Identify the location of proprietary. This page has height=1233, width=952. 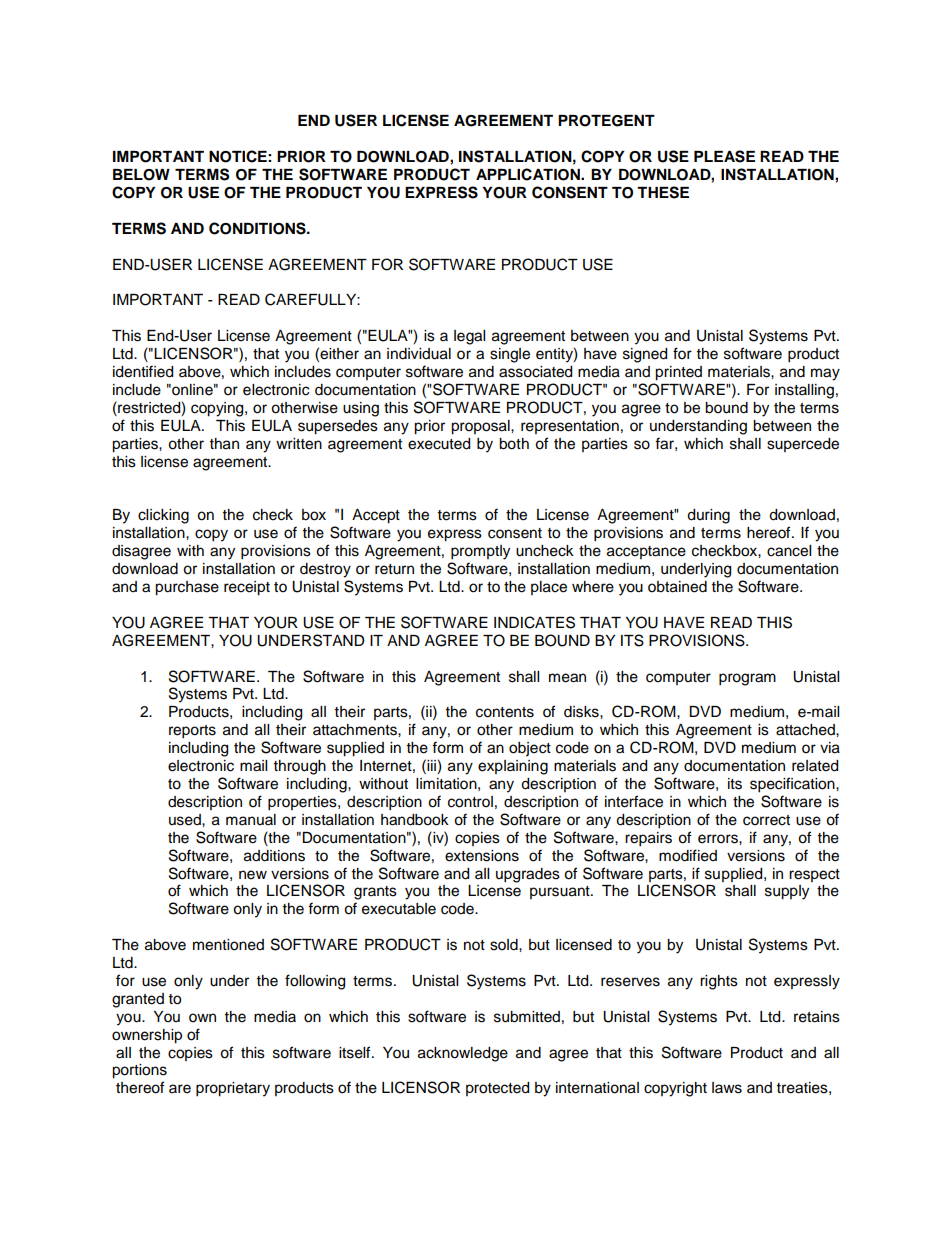
(233, 1089).
